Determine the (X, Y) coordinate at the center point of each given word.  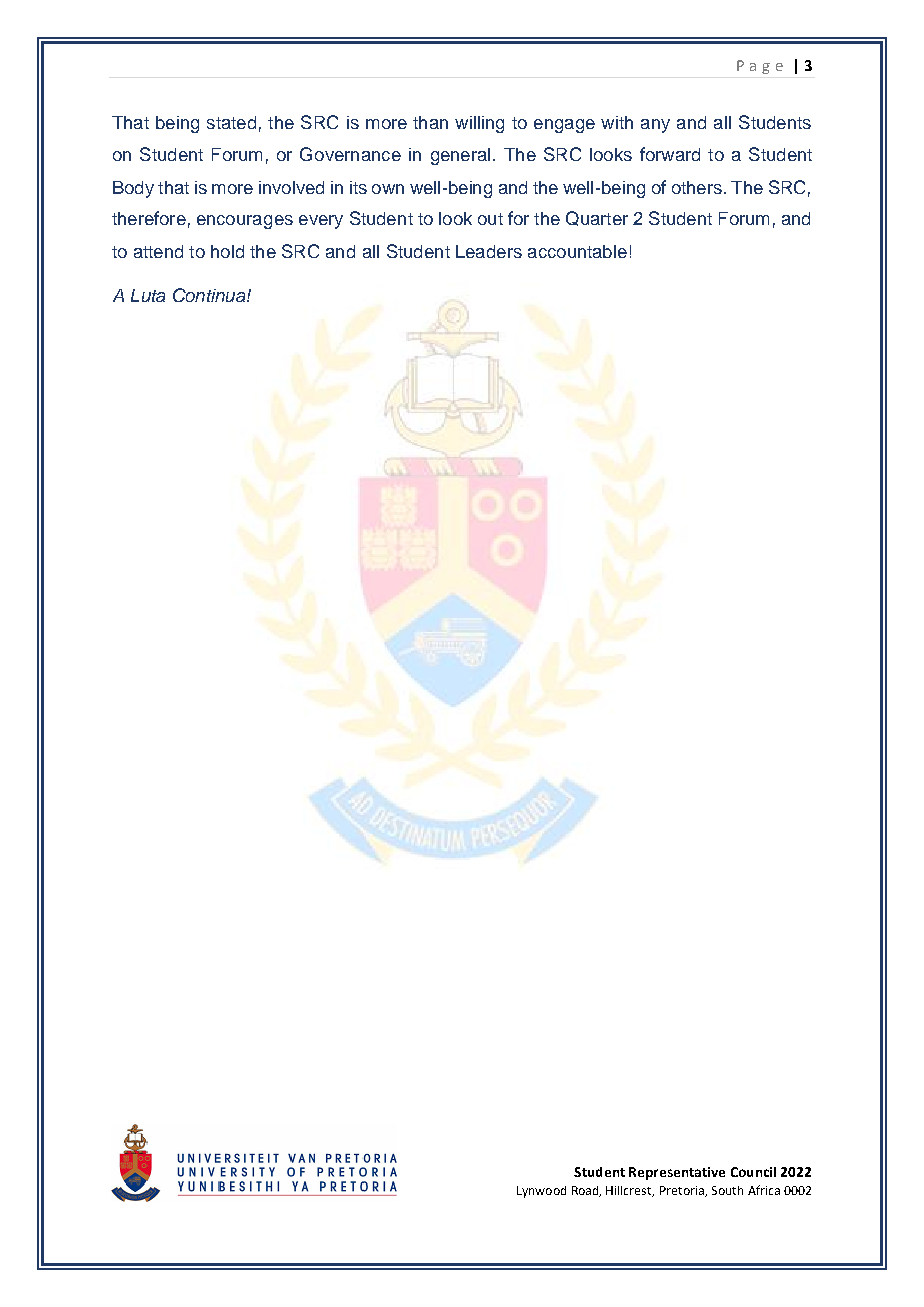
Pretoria (683, 1191)
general (460, 156)
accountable (577, 251)
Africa (764, 1190)
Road (586, 1191)
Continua (209, 295)
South (727, 1190)
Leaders (489, 251)
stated (231, 122)
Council (753, 1172)
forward (670, 154)
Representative (677, 1173)
